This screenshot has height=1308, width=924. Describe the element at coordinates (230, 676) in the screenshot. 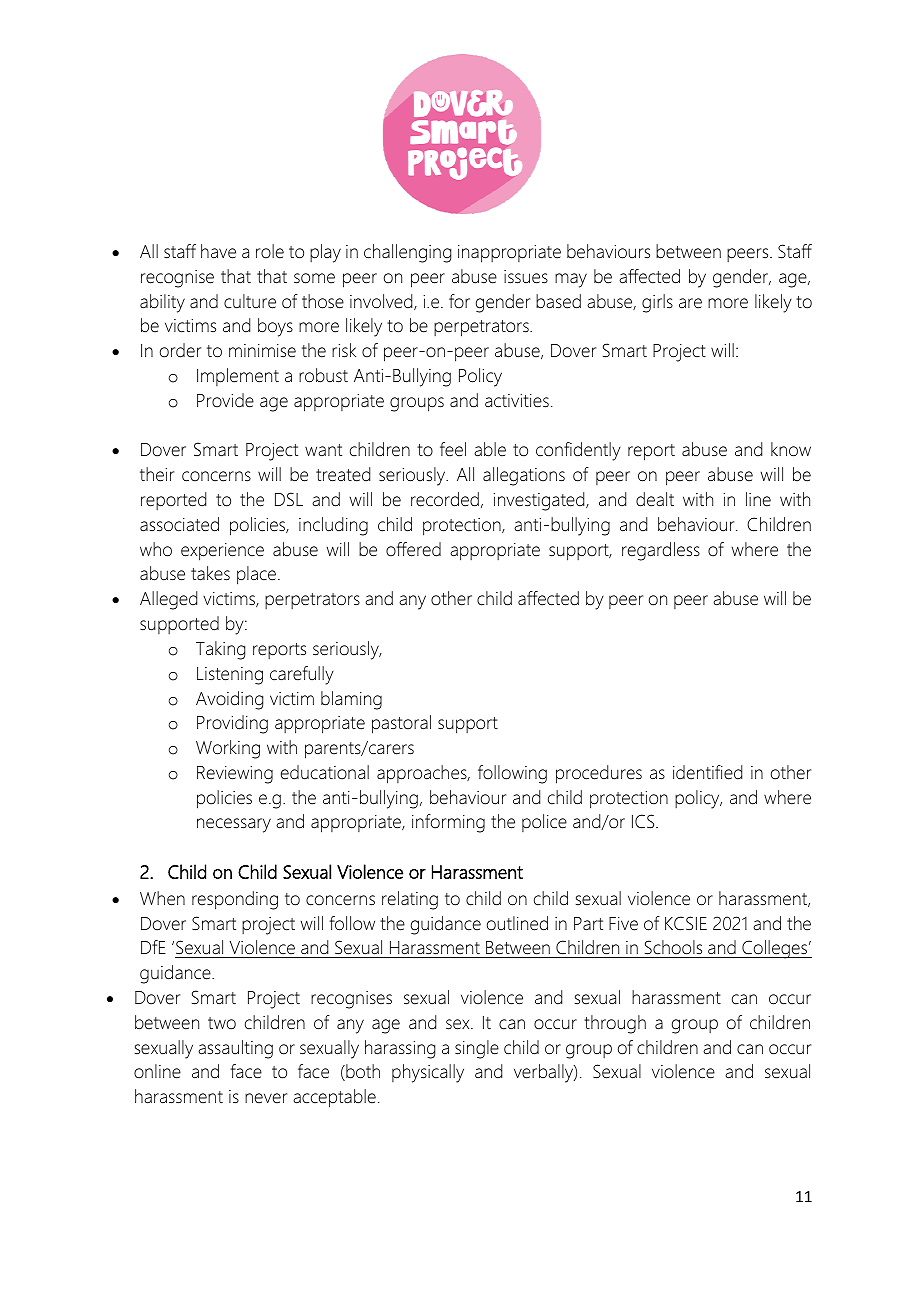

I see `Listening` at that location.
